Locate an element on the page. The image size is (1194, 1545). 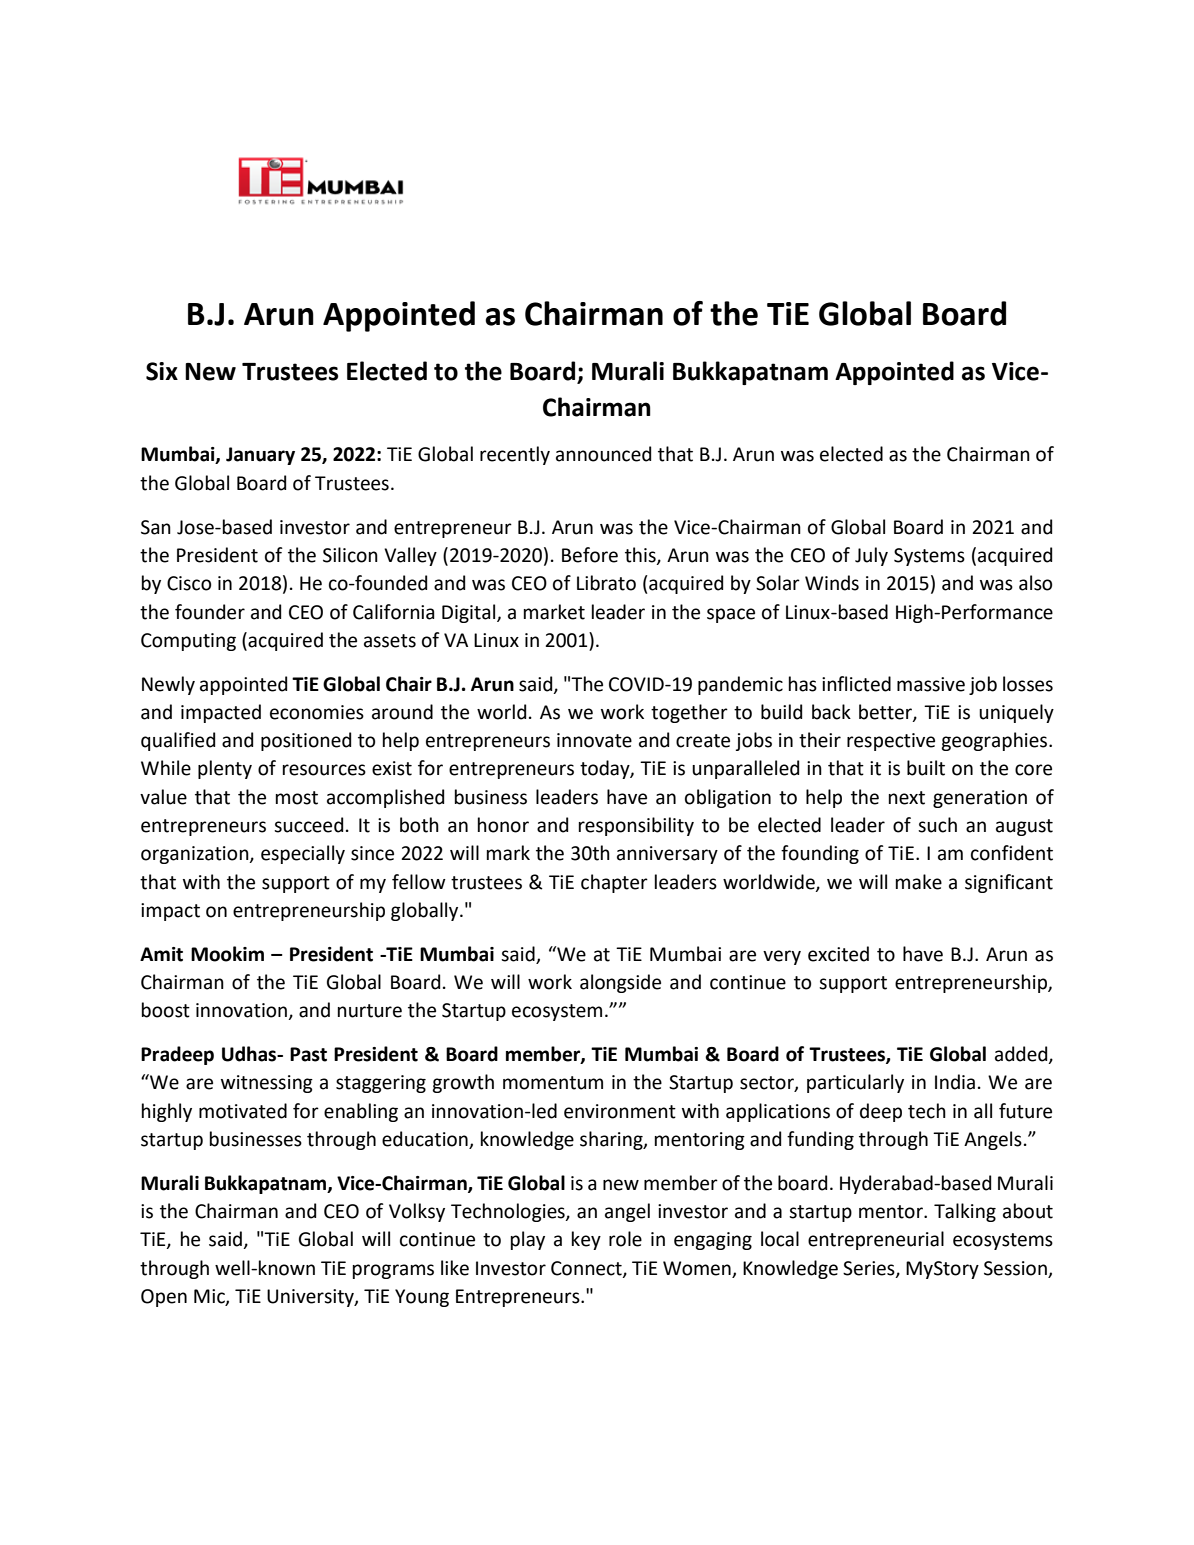
excited is located at coordinates (838, 954).
